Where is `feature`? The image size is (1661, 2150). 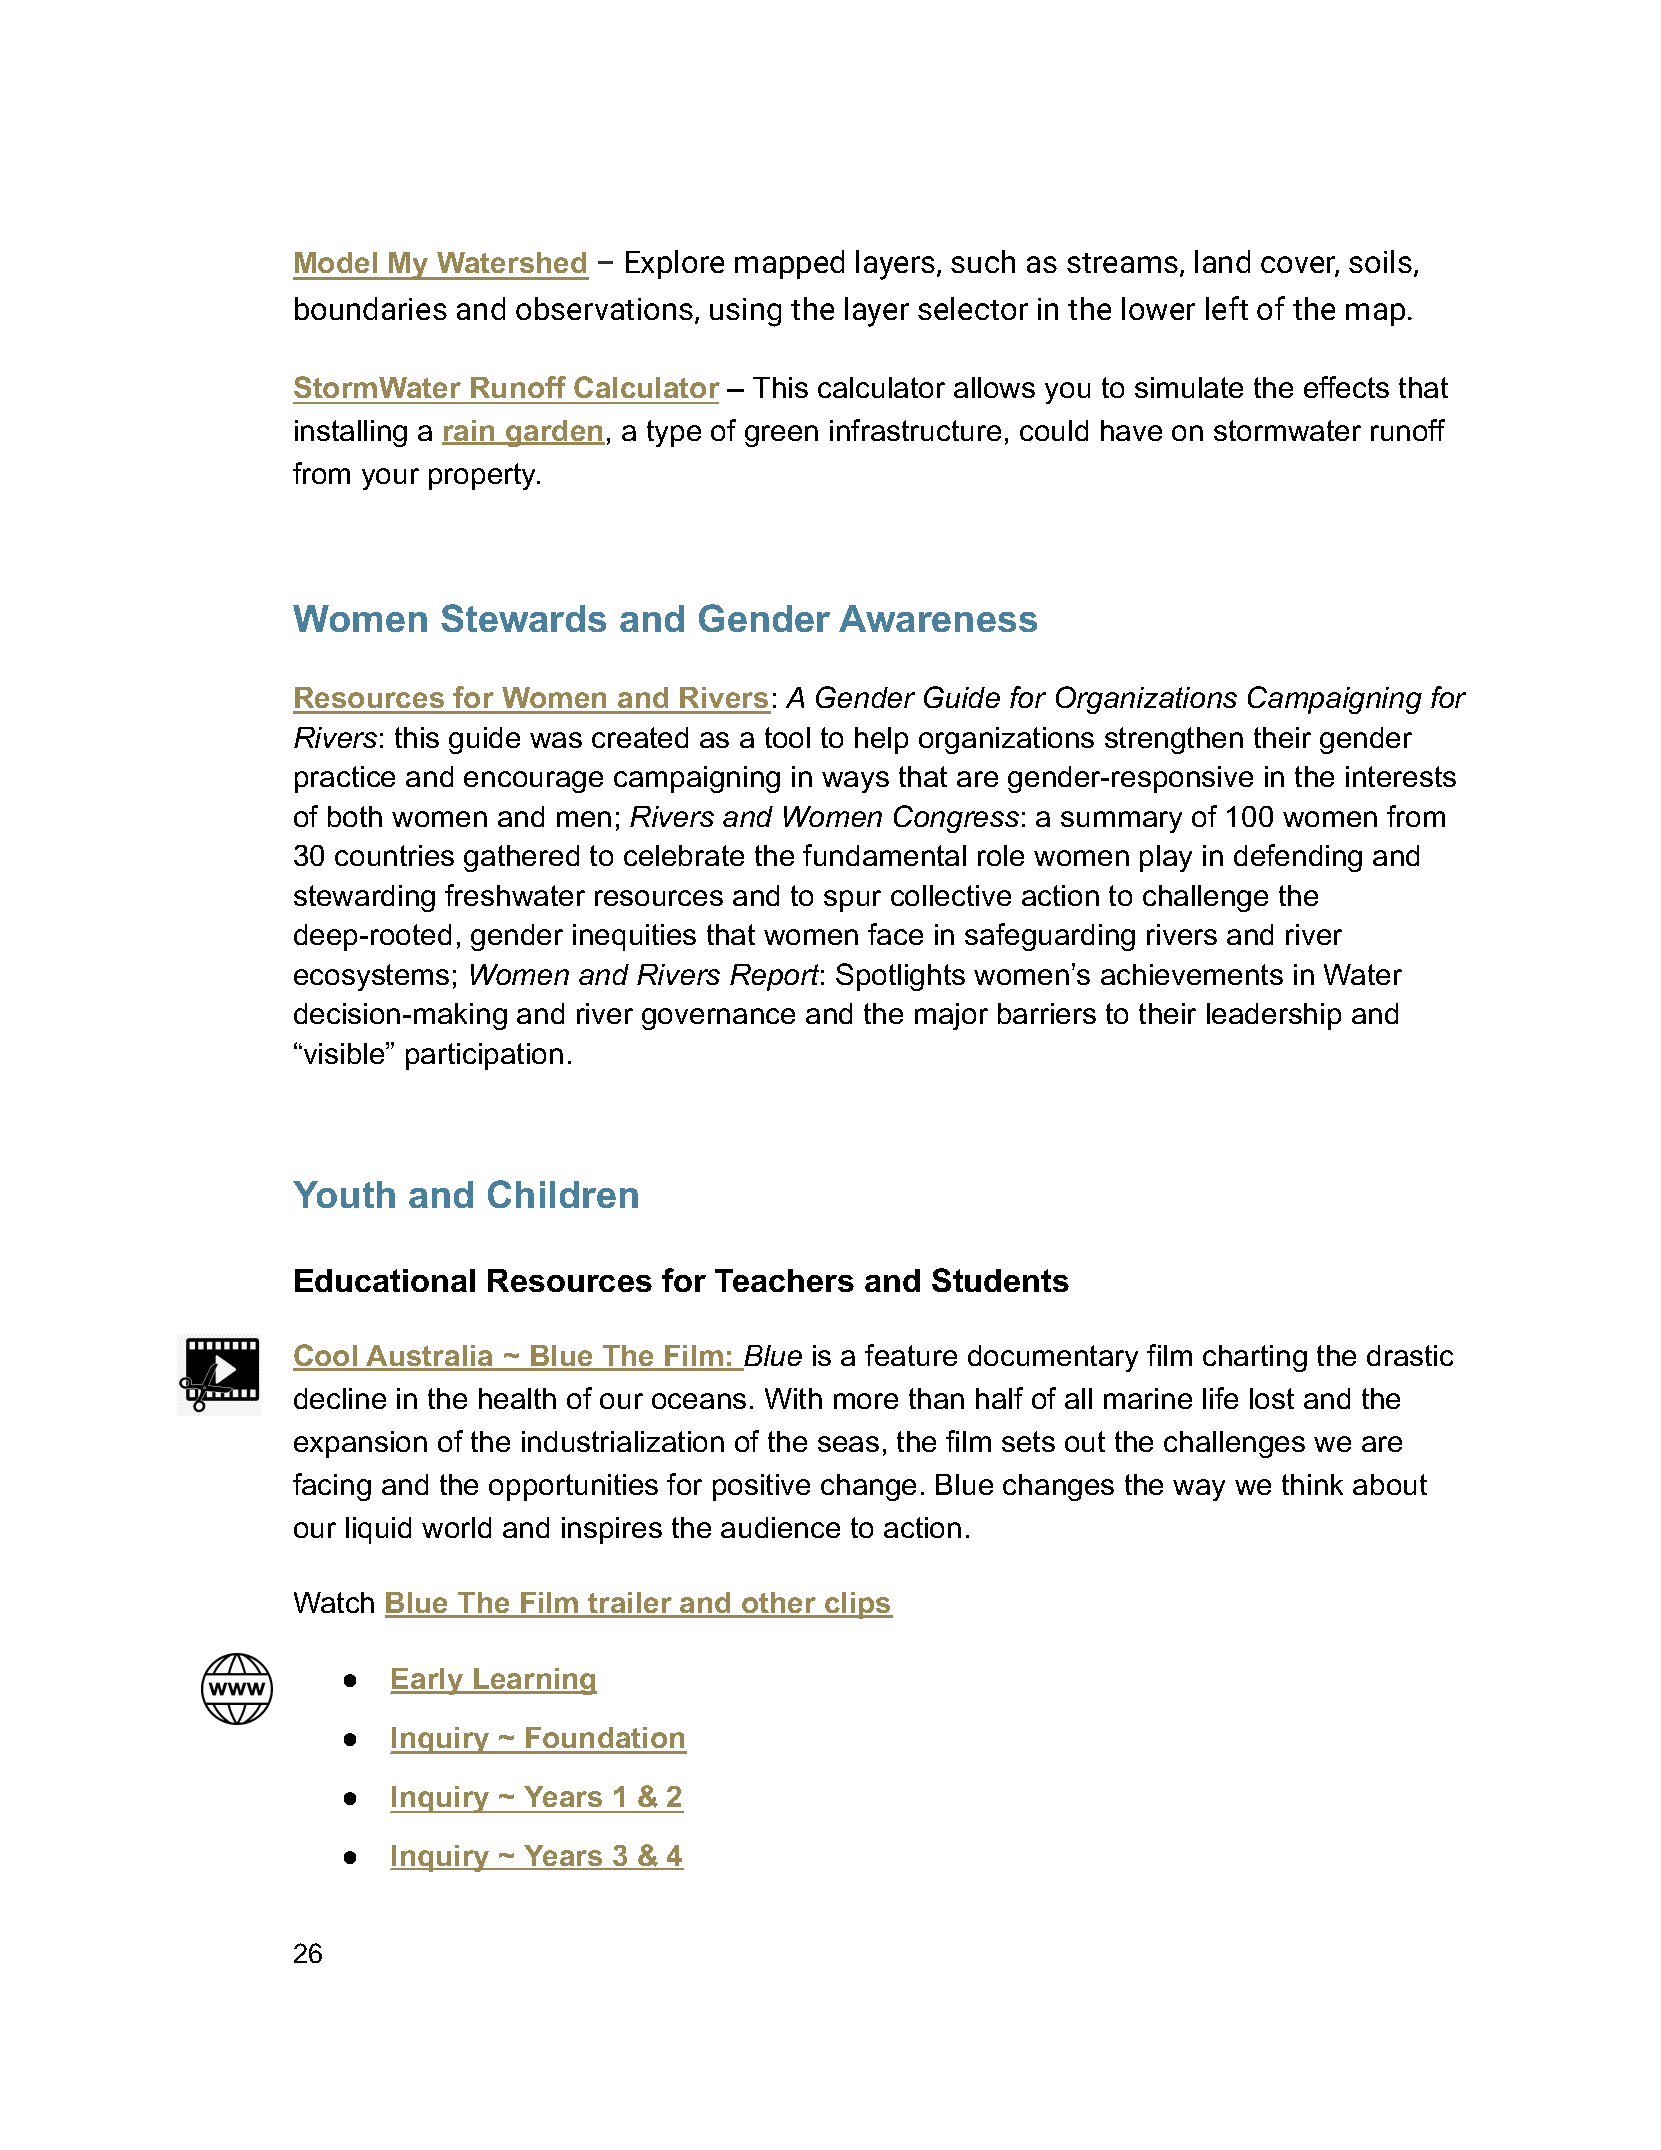
feature is located at coordinates (911, 1355).
